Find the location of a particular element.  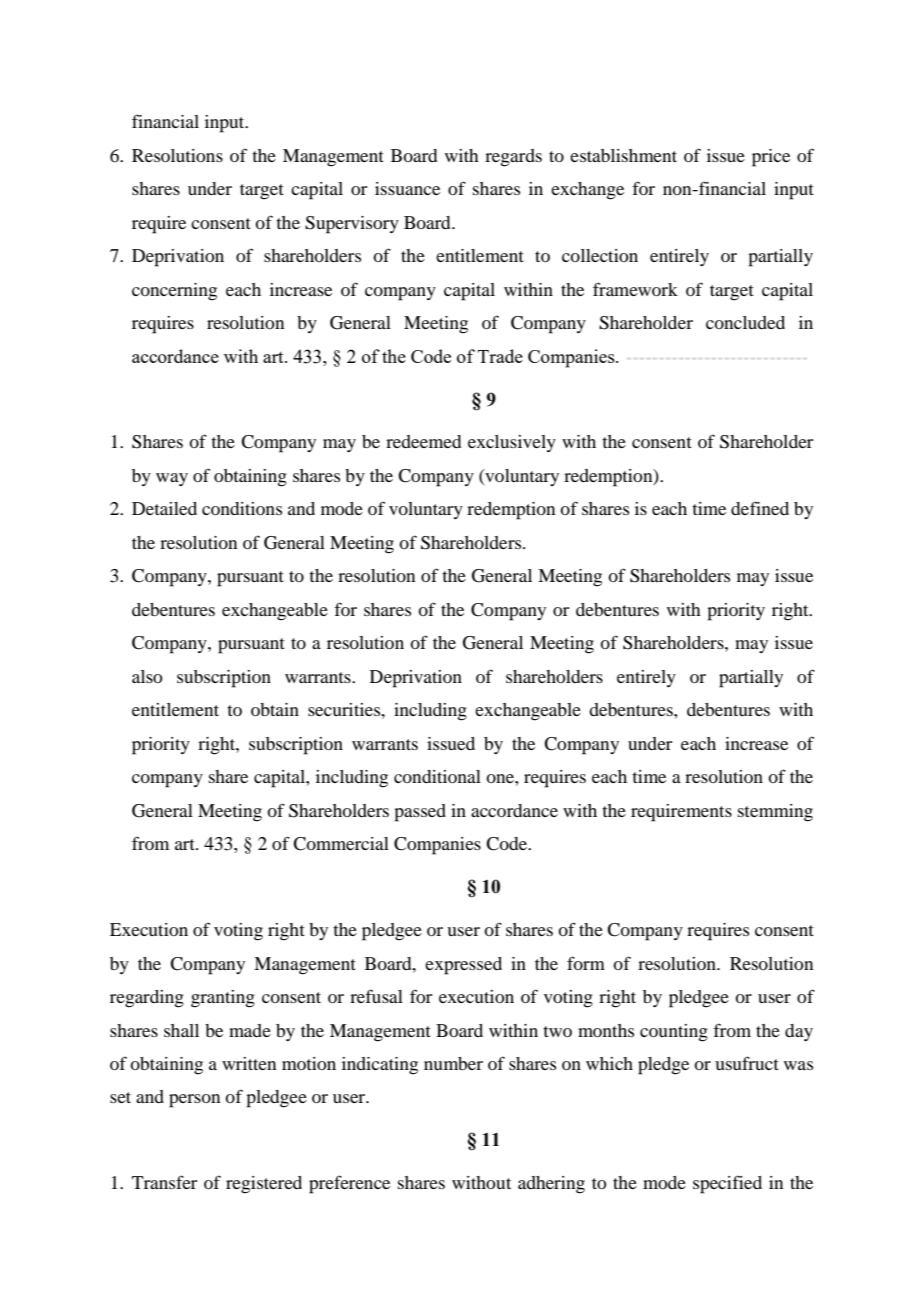

specified is located at coordinates (727, 1184).
